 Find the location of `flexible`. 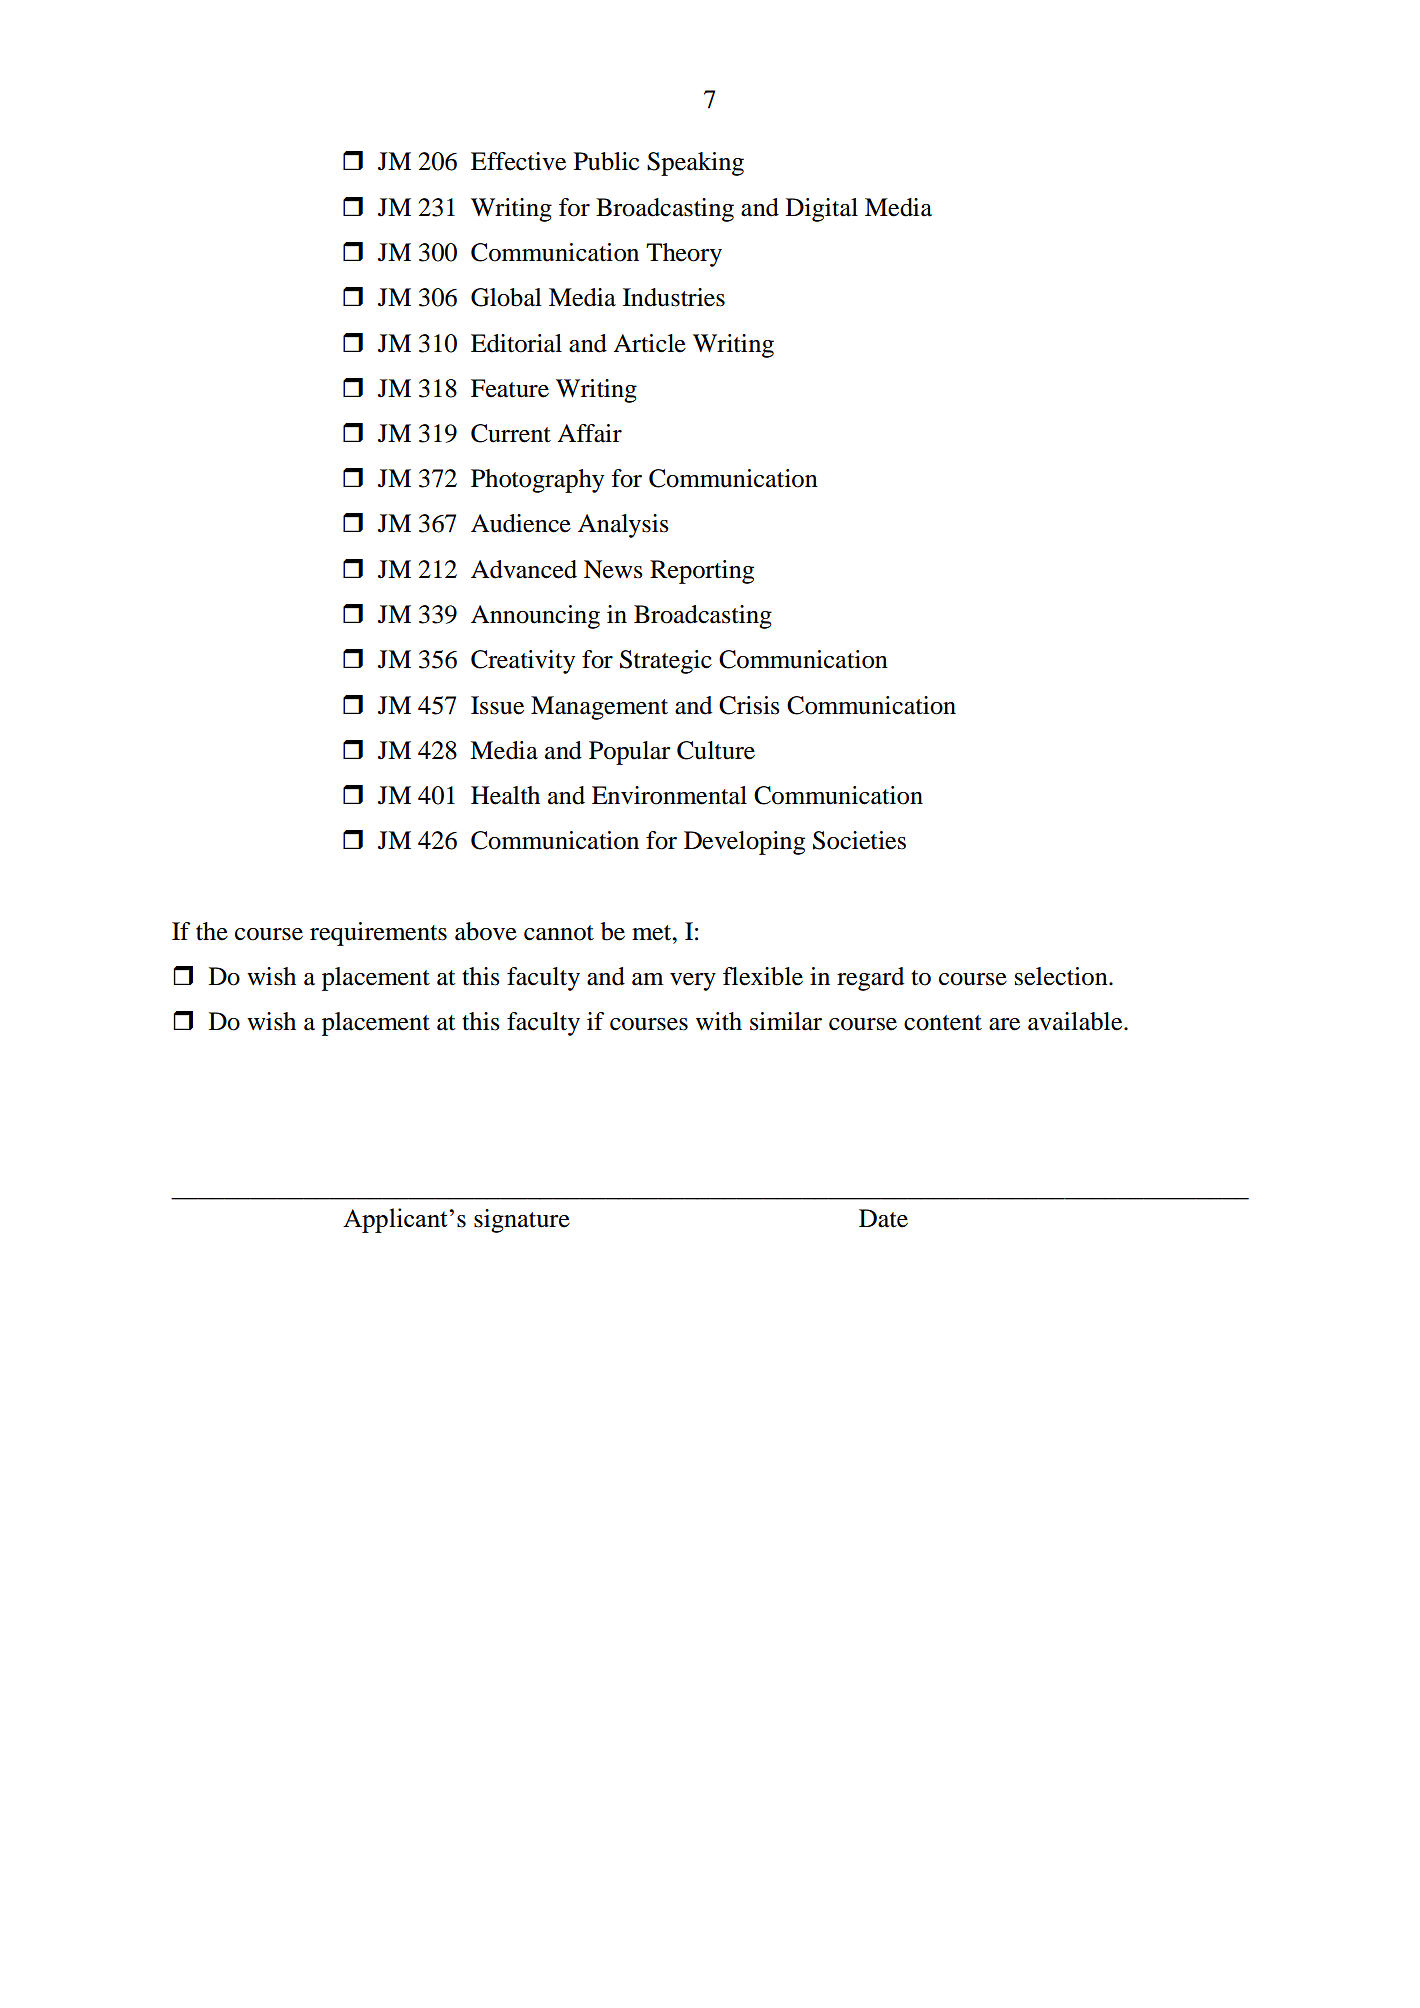

flexible is located at coordinates (763, 976).
